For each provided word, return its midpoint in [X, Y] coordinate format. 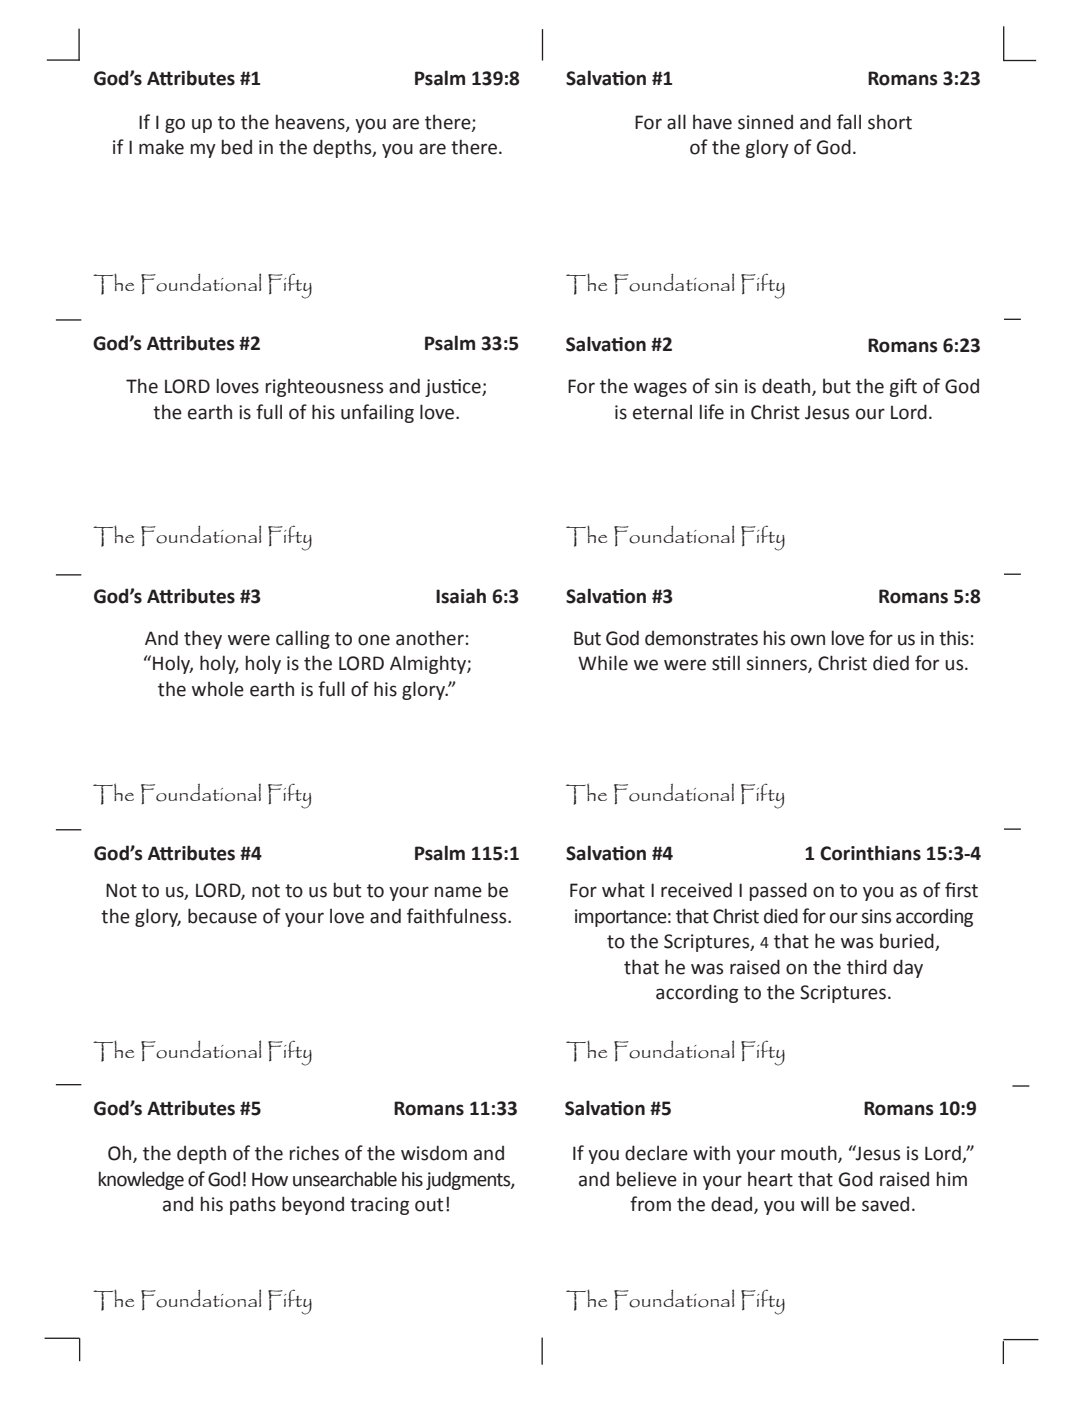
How [270, 1179]
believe [647, 1179]
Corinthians [870, 853]
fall [849, 122]
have [712, 122]
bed [237, 147]
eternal [662, 412]
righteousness [324, 387]
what [623, 890]
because [222, 916]
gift [903, 387]
